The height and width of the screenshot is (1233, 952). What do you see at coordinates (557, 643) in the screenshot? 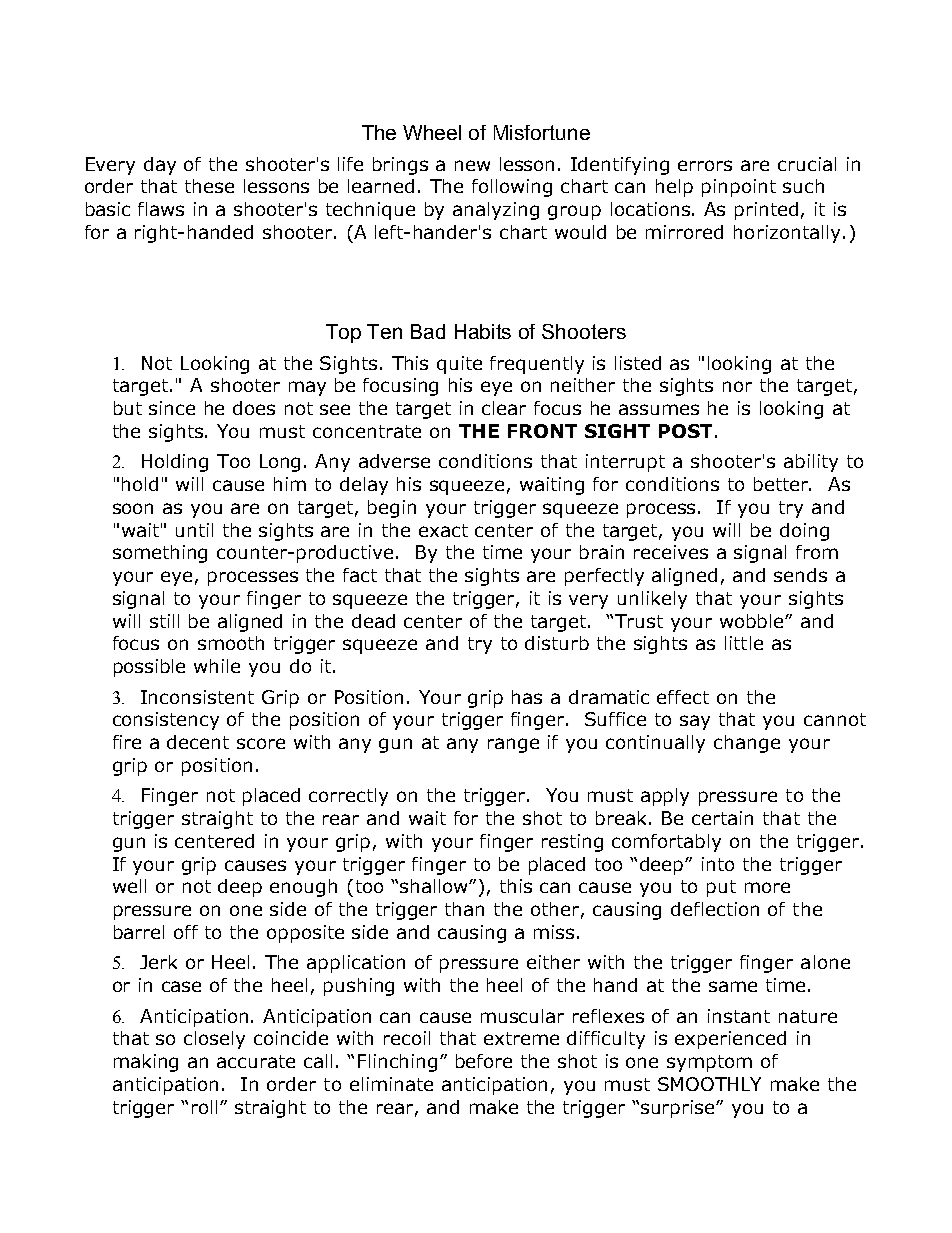
I see `disturb` at bounding box center [557, 643].
